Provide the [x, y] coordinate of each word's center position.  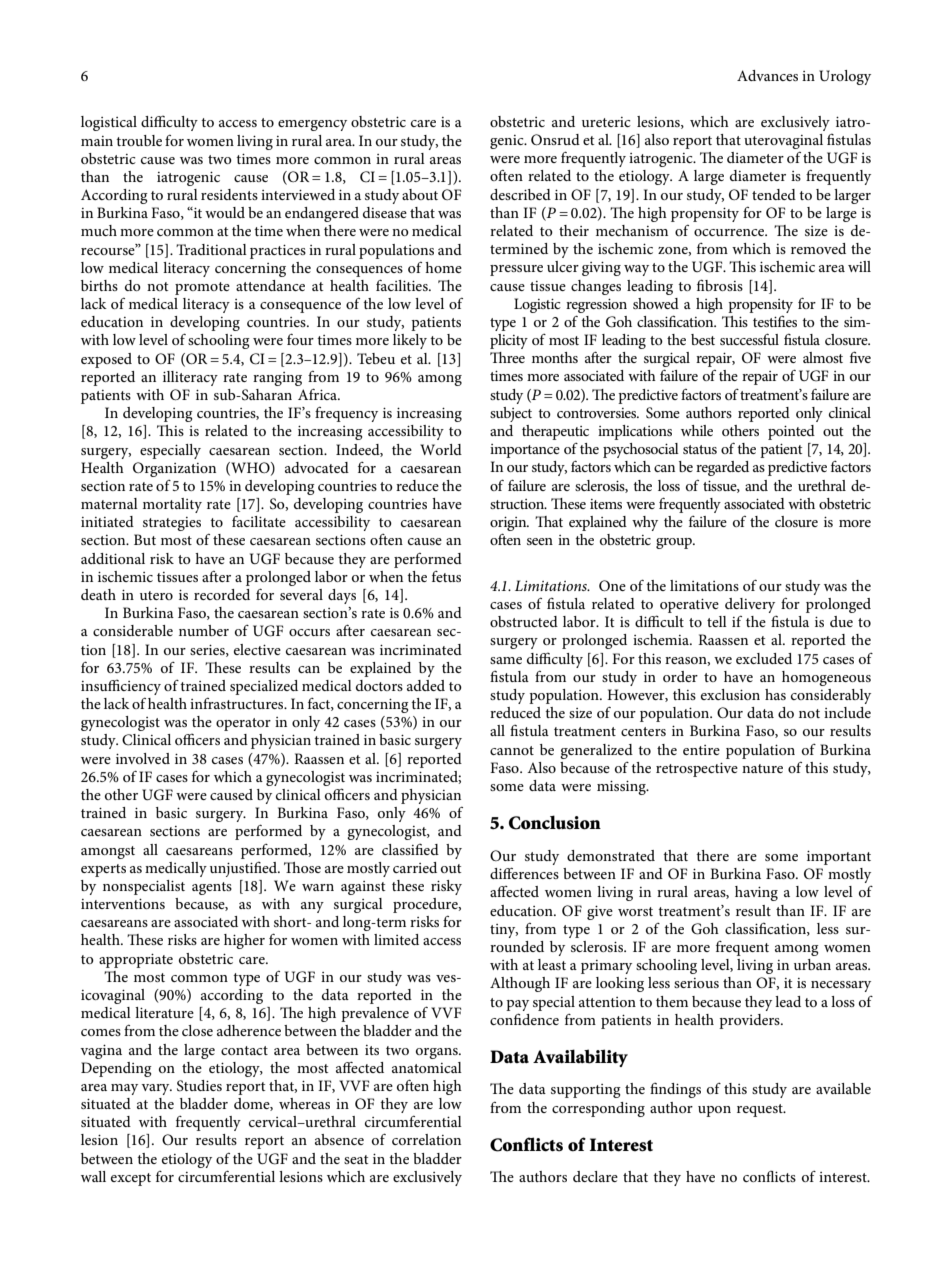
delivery [750, 605]
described [520, 194]
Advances [767, 75]
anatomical [427, 1067]
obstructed [524, 621]
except [131, 1179]
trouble [139, 140]
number [204, 630]
